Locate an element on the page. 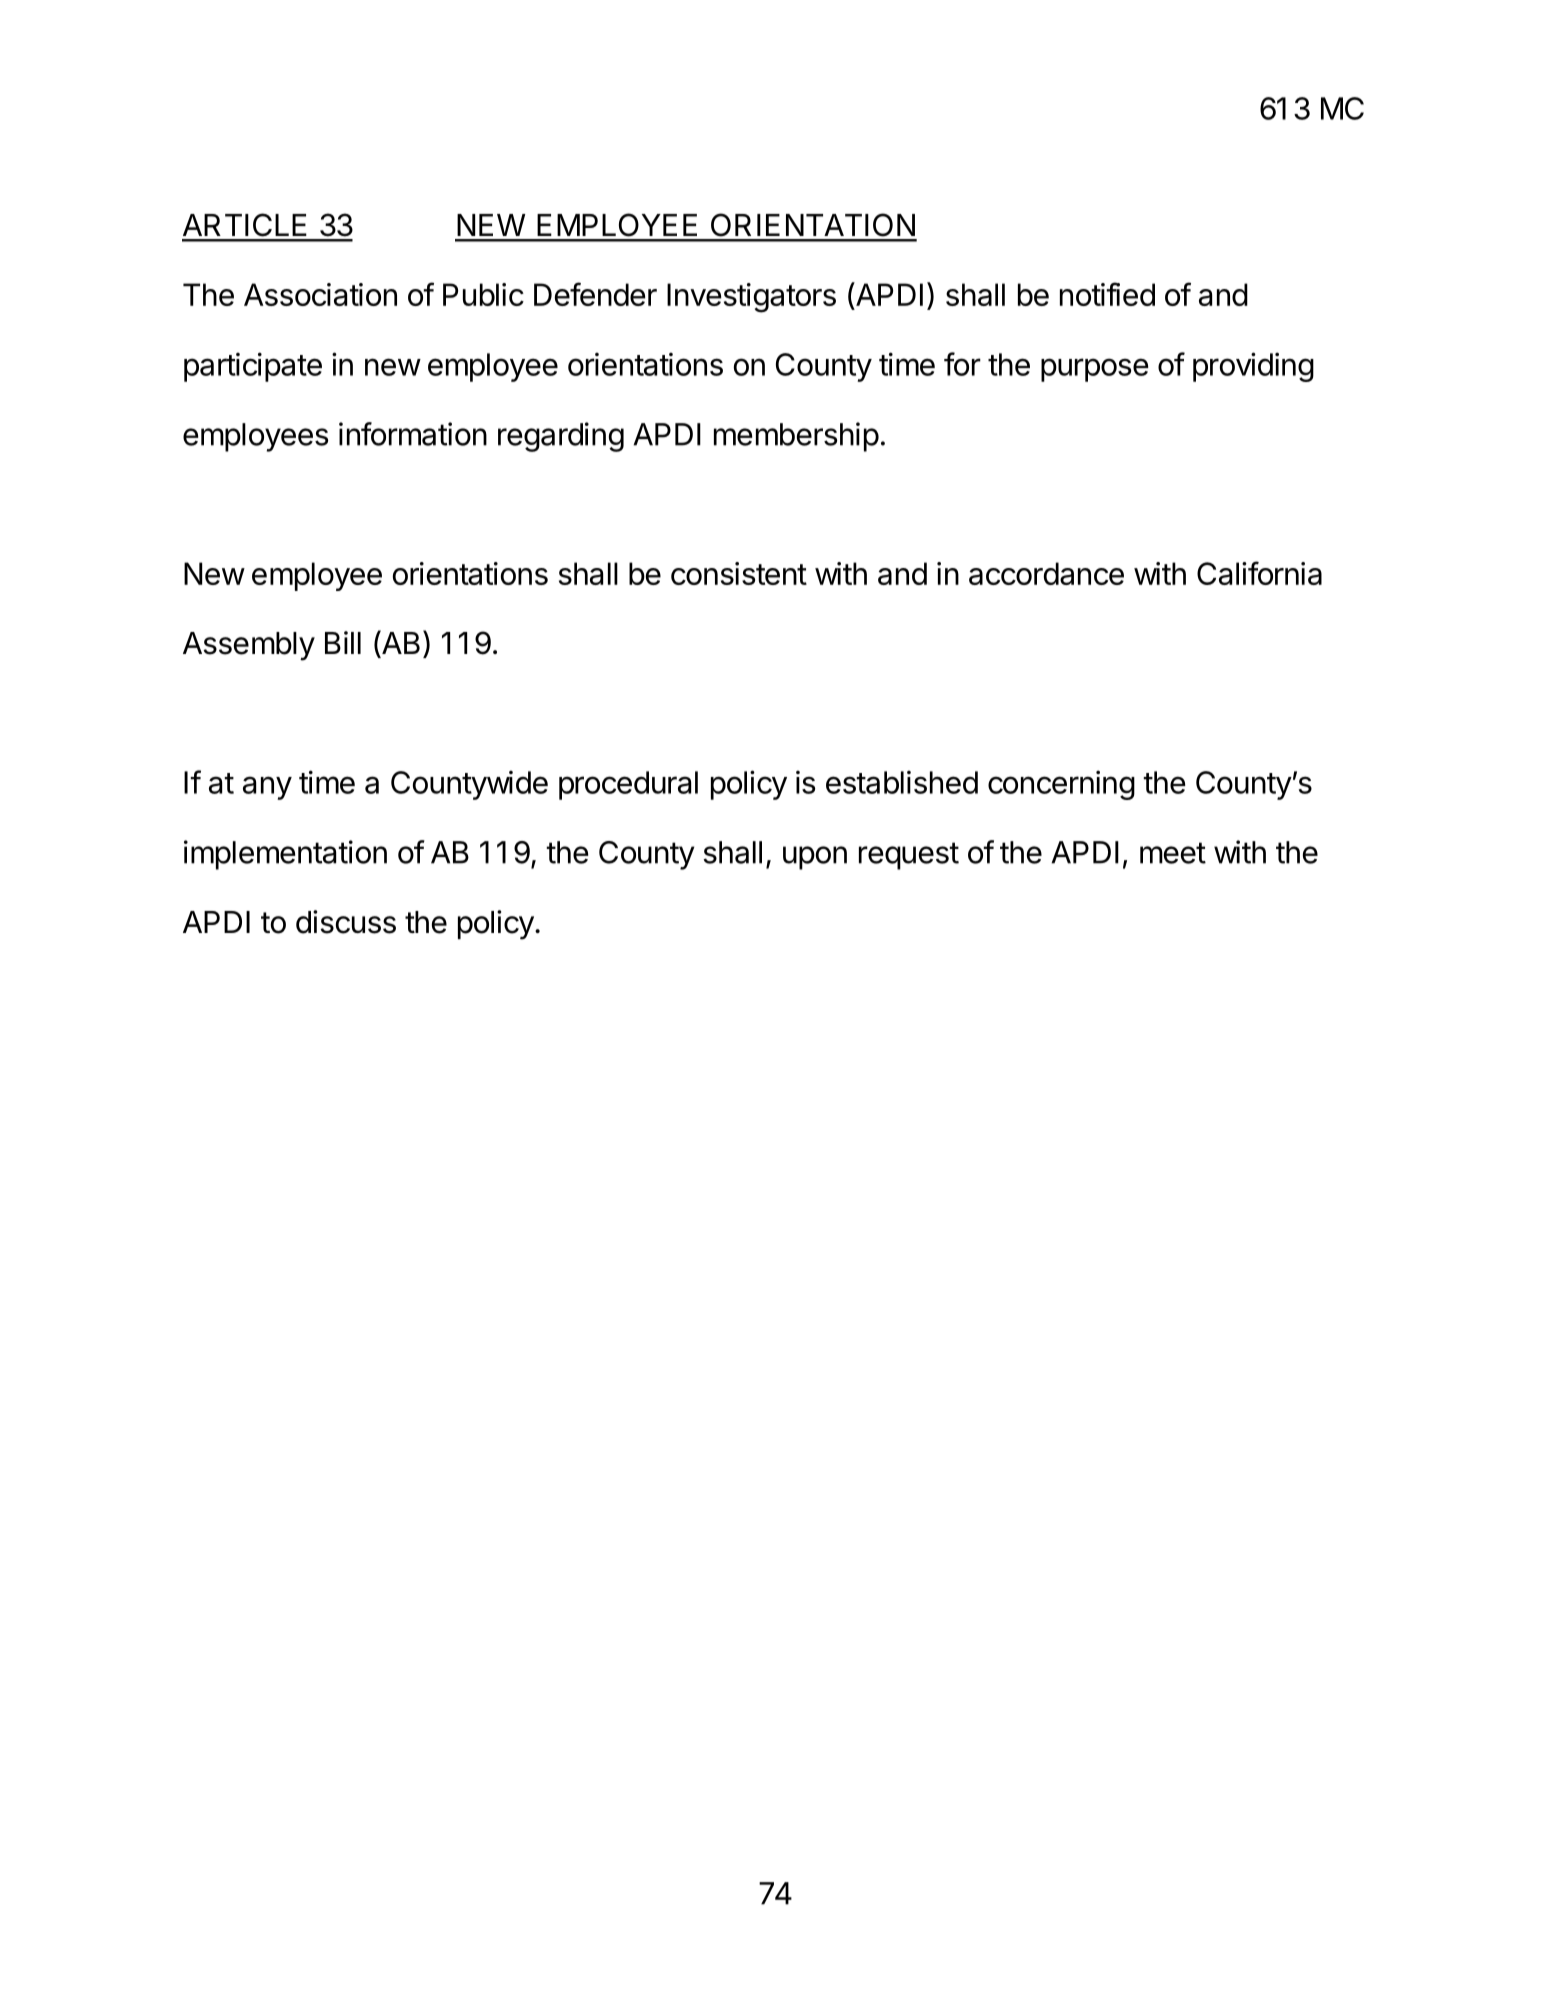 The width and height of the image is (1547, 2002). information is located at coordinates (413, 434).
